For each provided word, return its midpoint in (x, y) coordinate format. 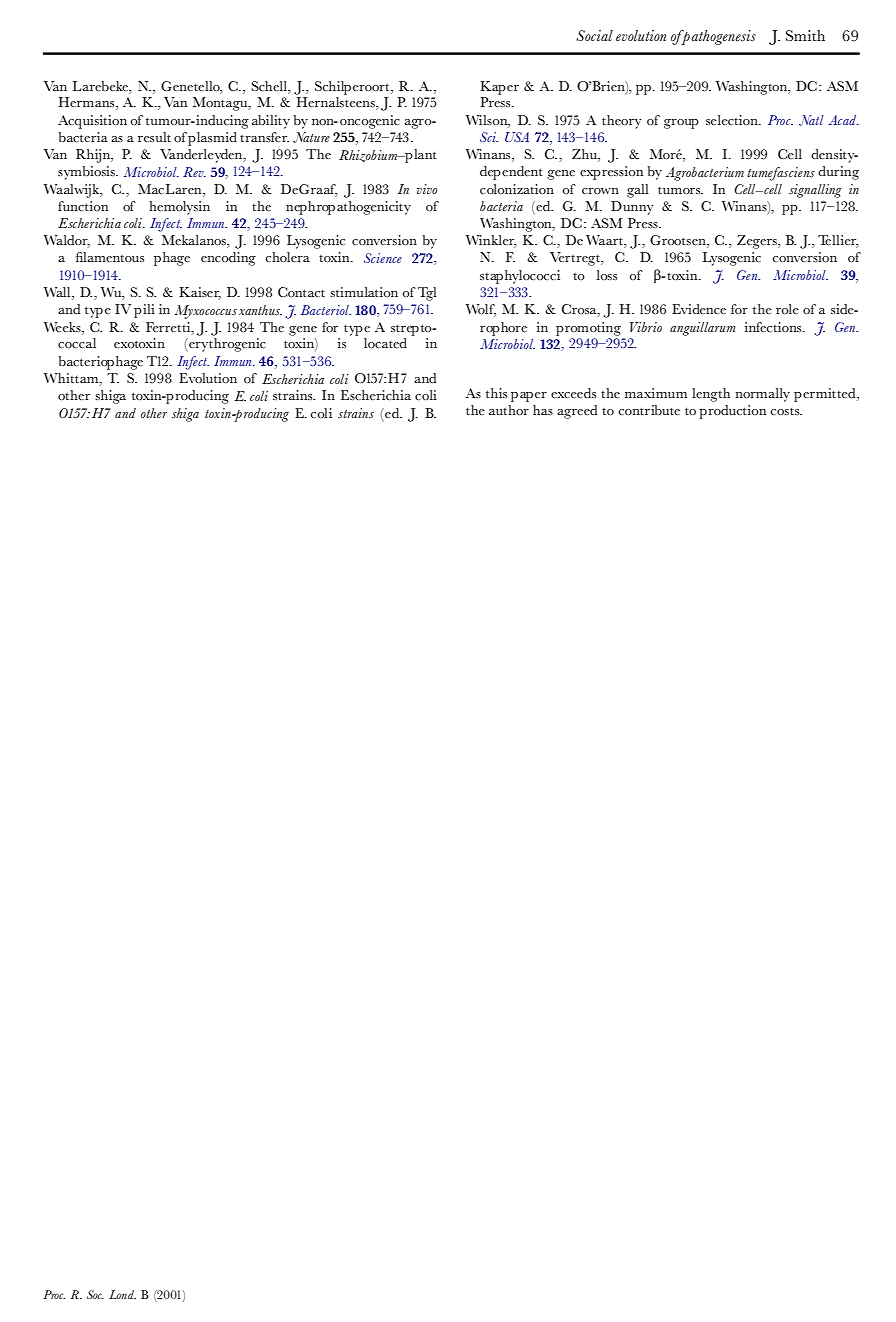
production (732, 412)
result (154, 137)
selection (733, 120)
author (509, 410)
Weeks (63, 327)
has (543, 410)
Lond (122, 1294)
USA (517, 137)
